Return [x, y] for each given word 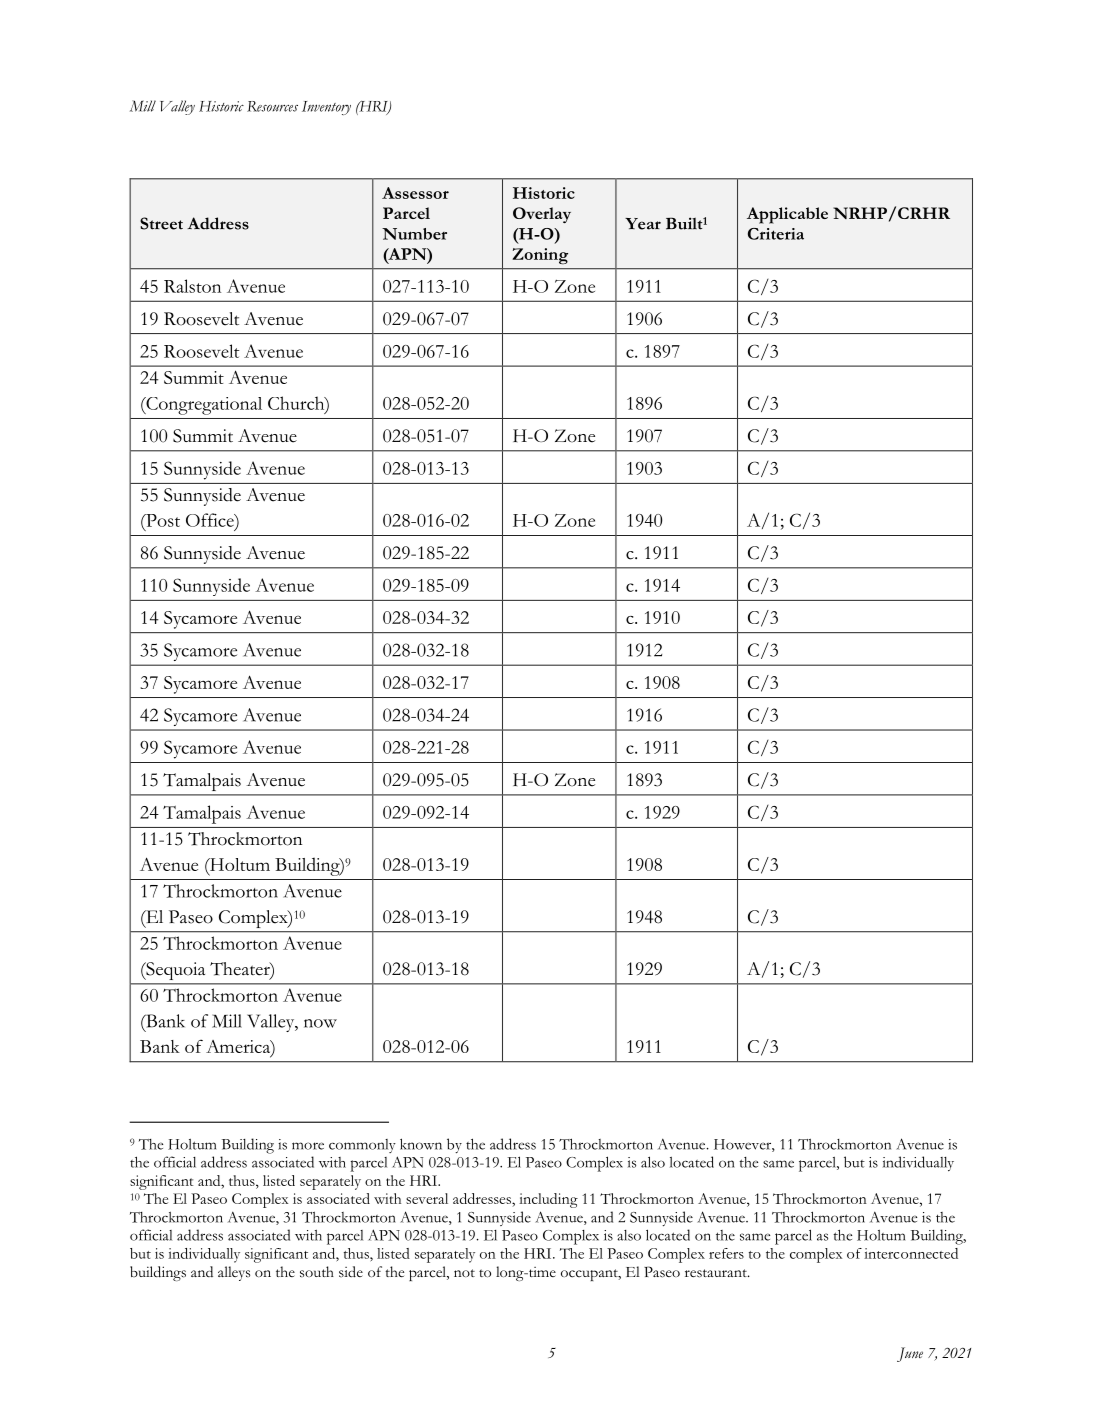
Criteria [776, 234]
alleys [234, 1273]
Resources [272, 106]
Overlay [542, 215]
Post [162, 520]
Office [211, 520]
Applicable [787, 215]
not [464, 1273]
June [910, 1354]
